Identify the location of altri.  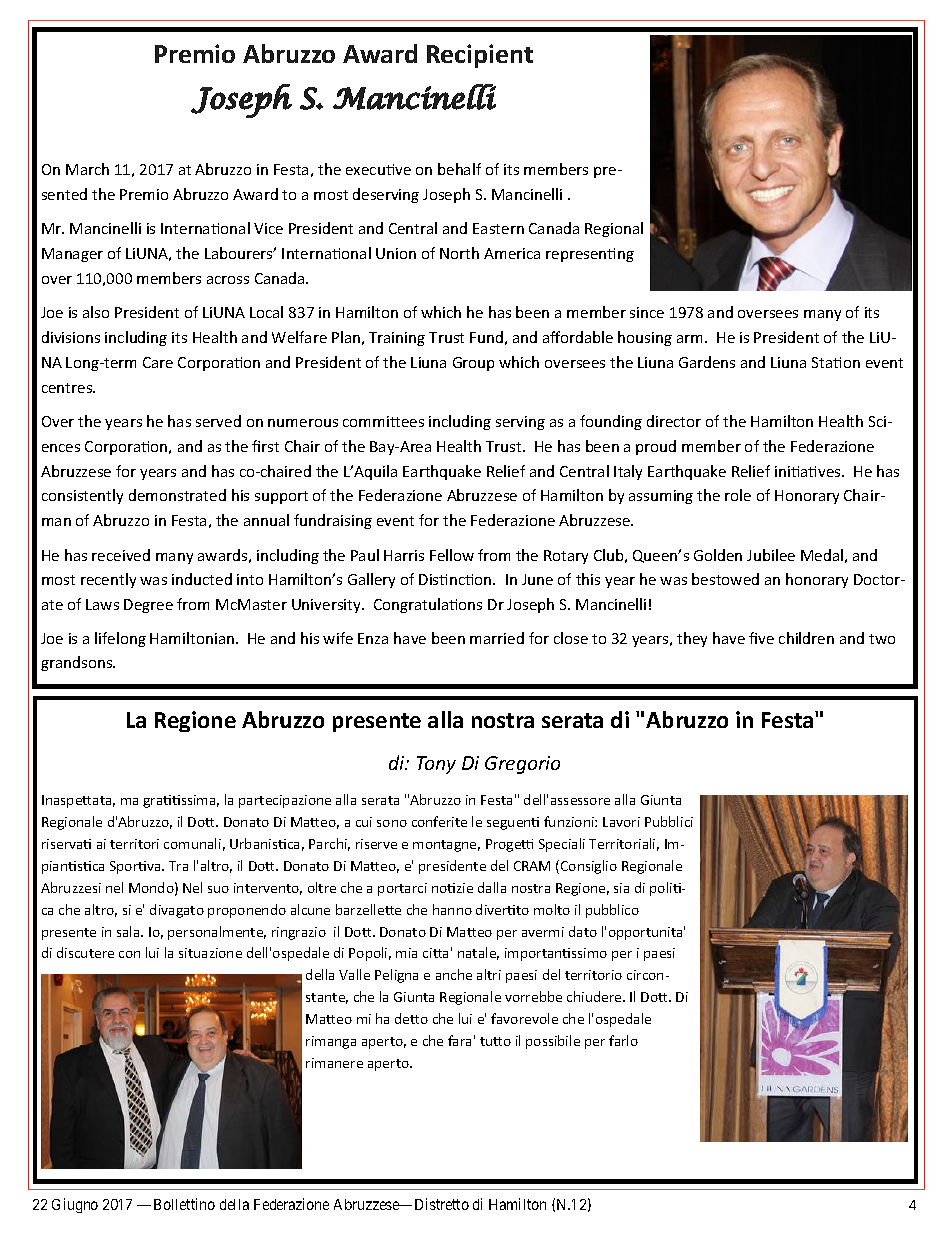
(489, 974).
